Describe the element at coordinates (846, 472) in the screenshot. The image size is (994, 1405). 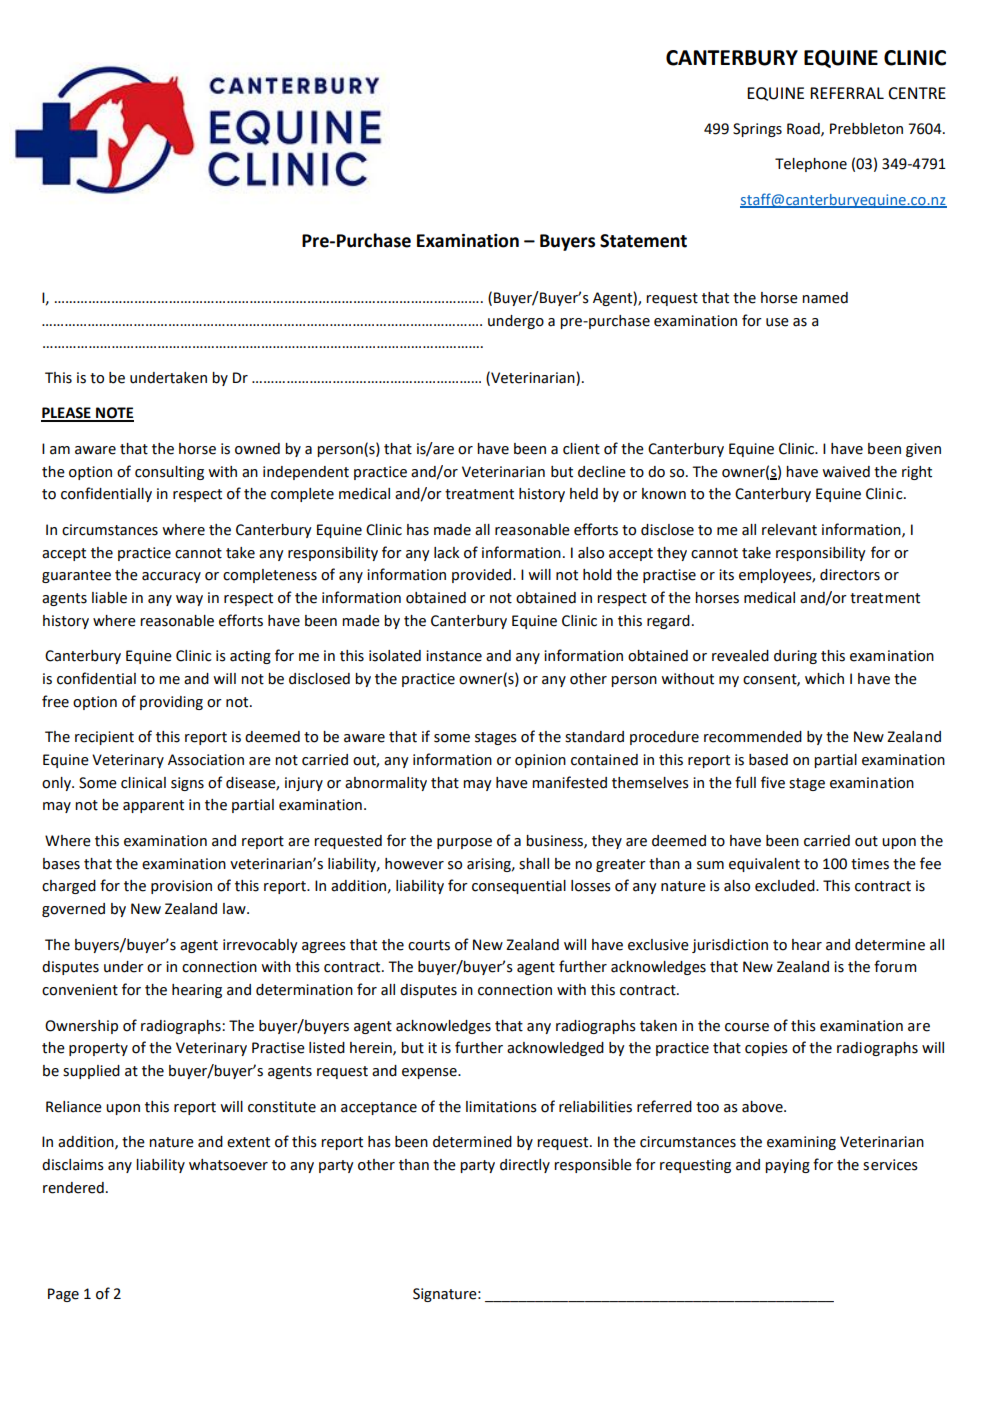
I see `waived` at that location.
